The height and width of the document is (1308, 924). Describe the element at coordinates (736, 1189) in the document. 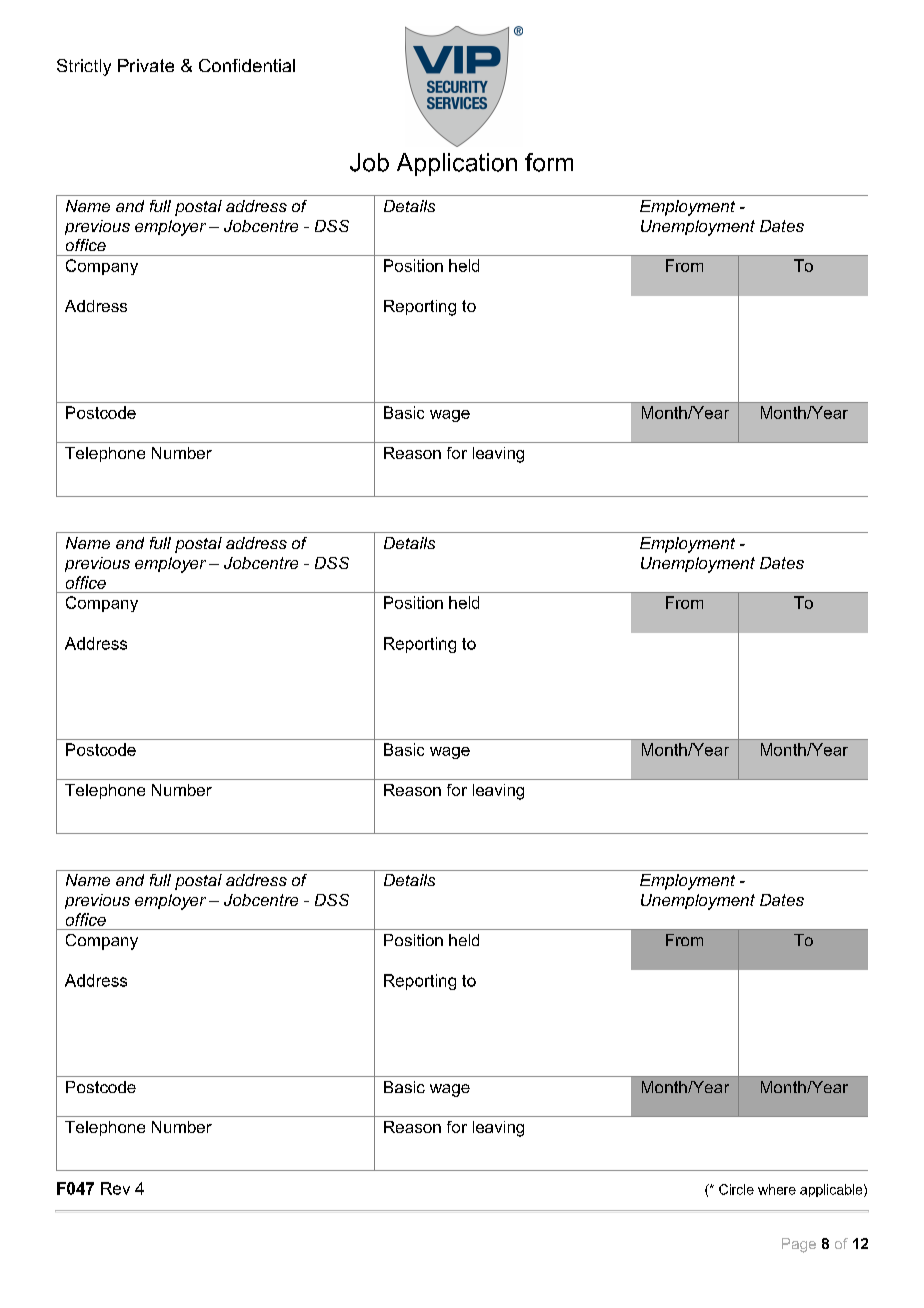

I see `Circle` at that location.
